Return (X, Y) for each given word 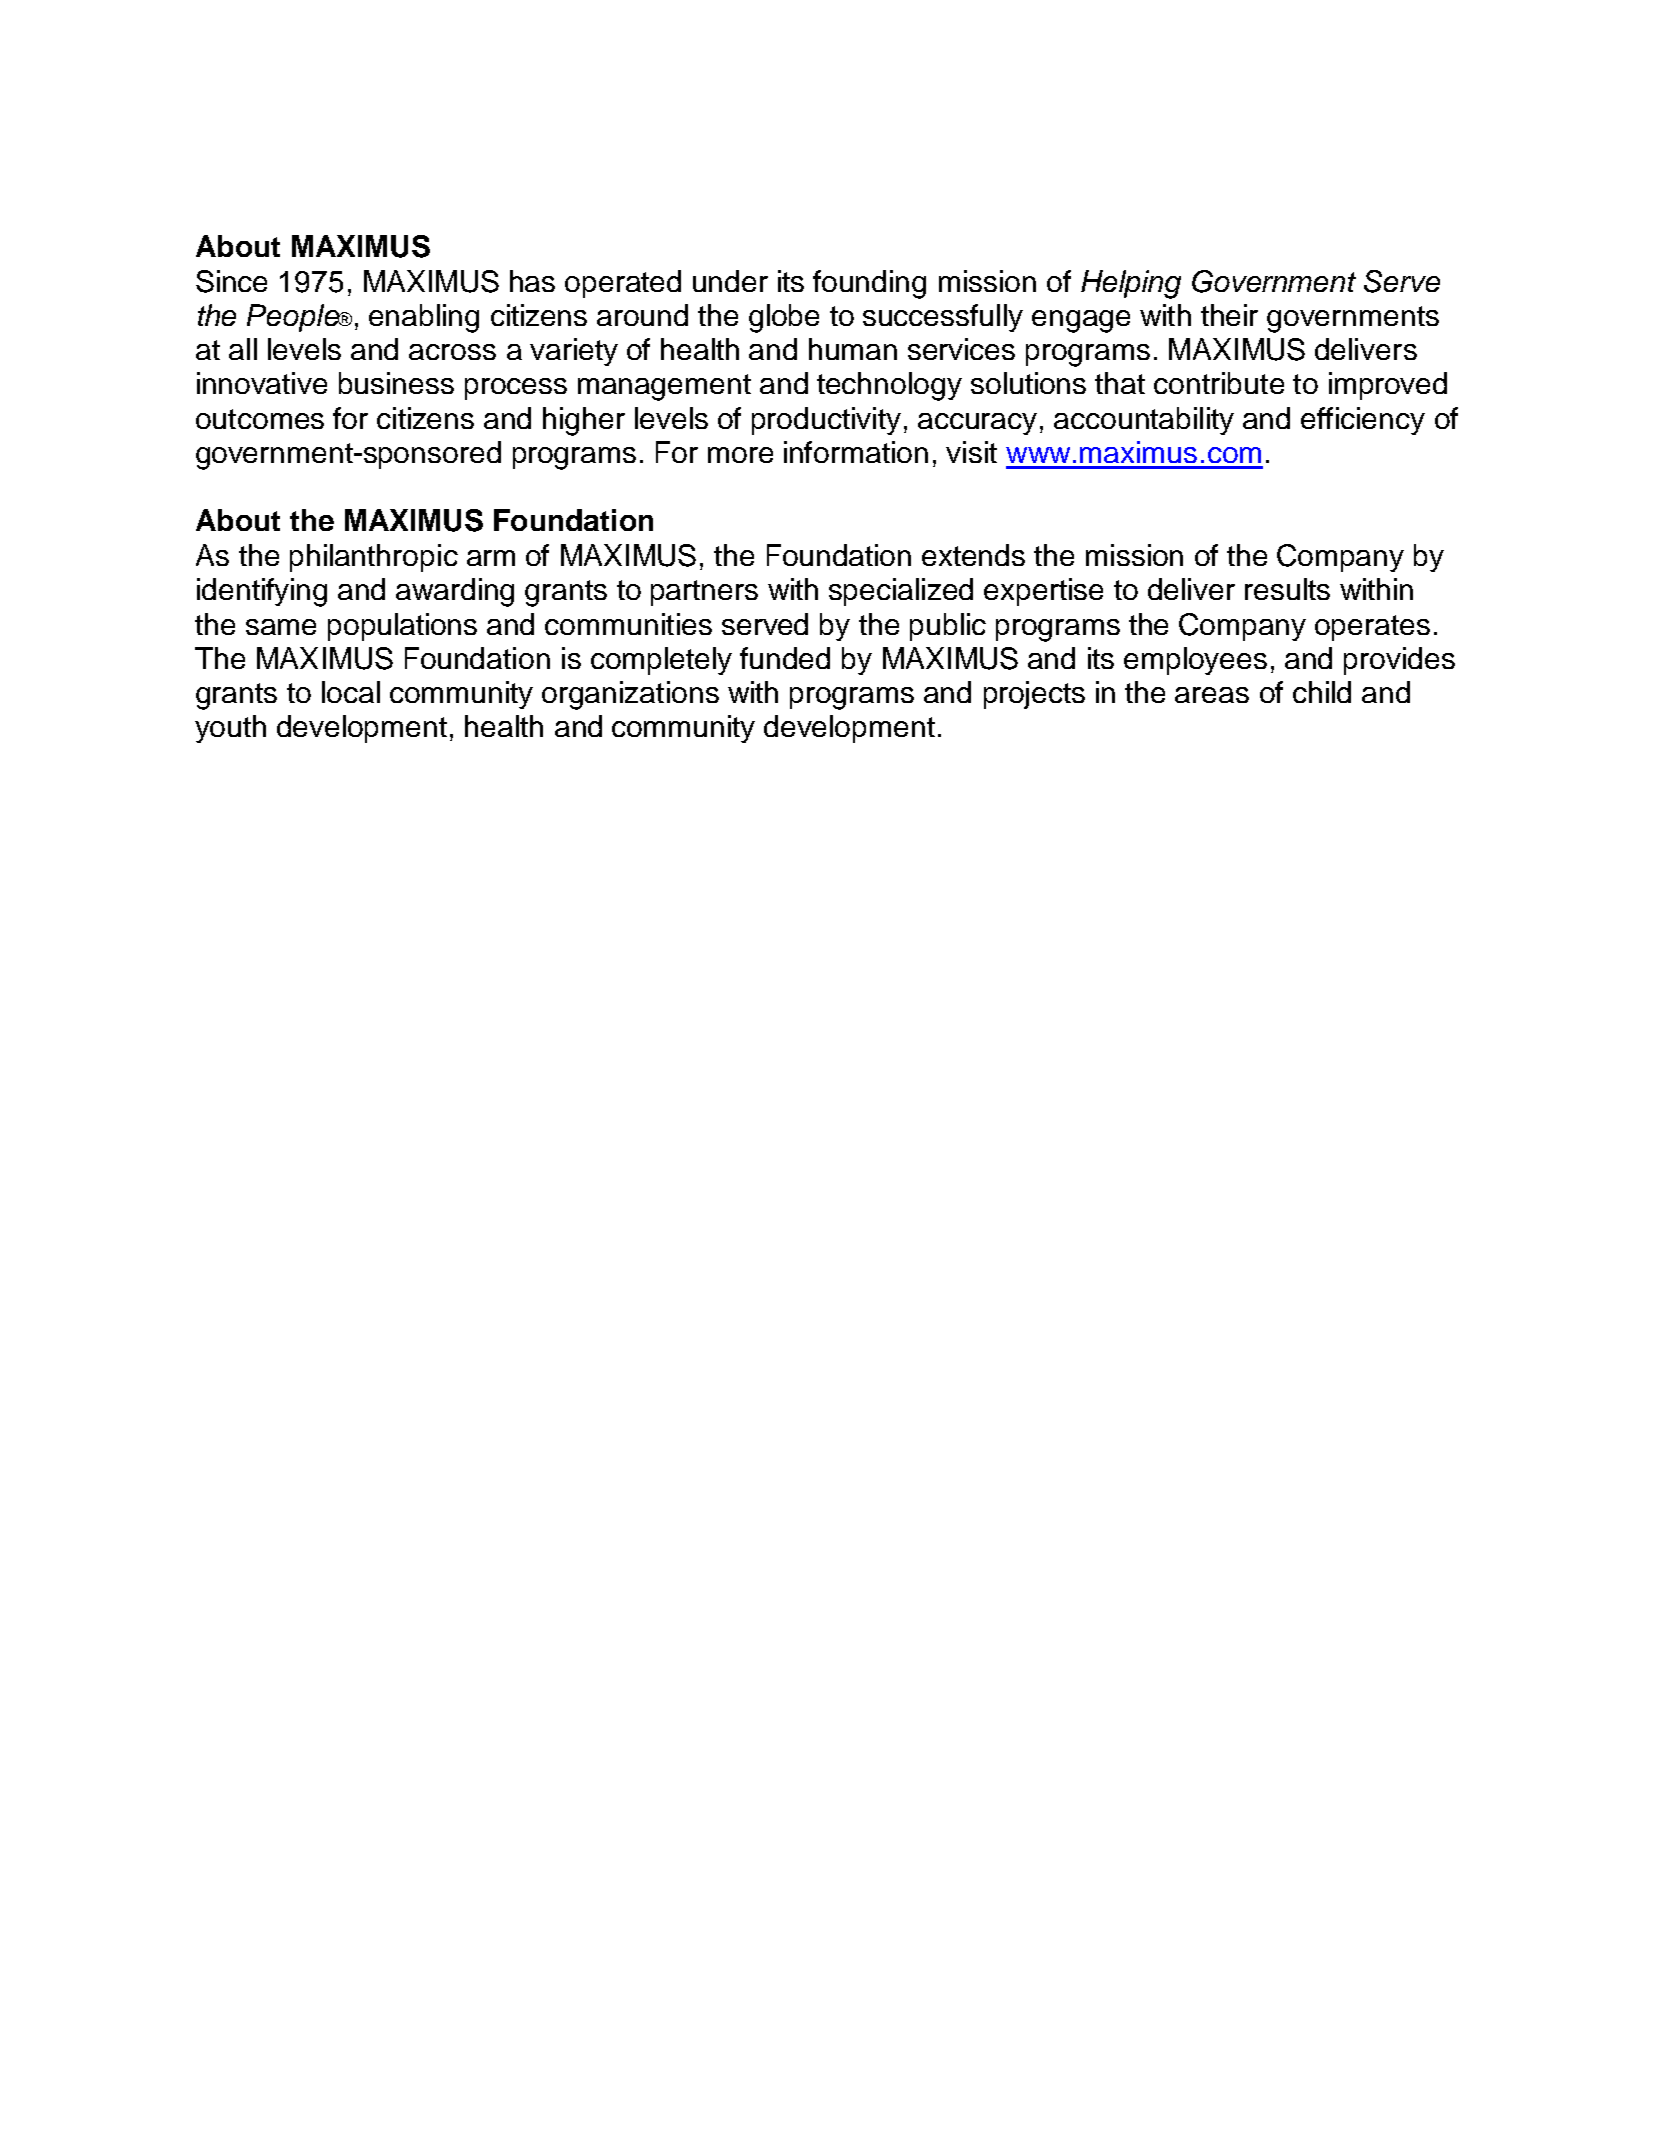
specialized (901, 592)
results (1287, 589)
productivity (826, 421)
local (351, 692)
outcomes (260, 419)
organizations (630, 695)
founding (869, 284)
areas (1212, 695)
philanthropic (374, 558)
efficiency (1363, 421)
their (1229, 315)
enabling (424, 318)
